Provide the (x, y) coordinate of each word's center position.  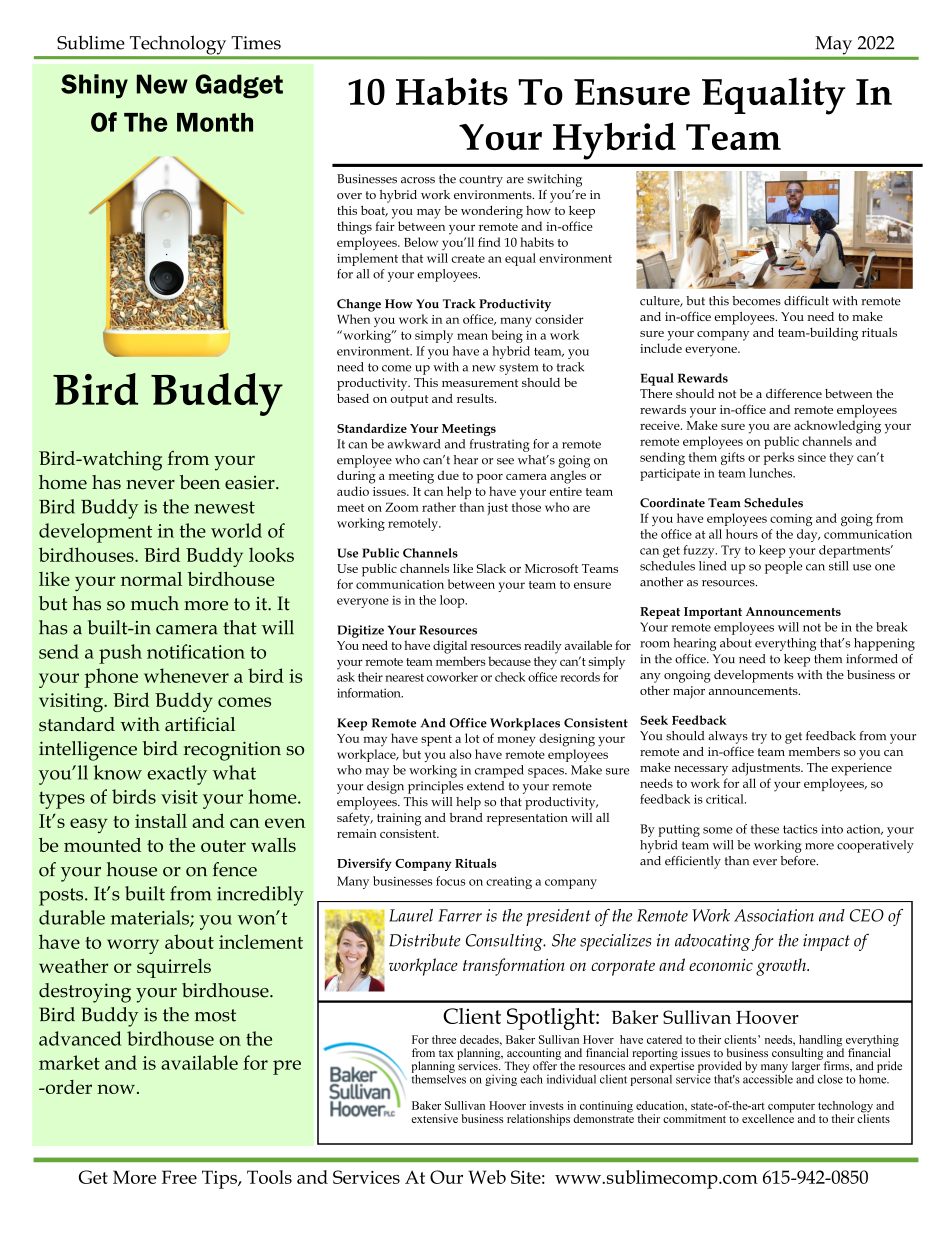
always (728, 737)
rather (439, 507)
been (200, 482)
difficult (806, 301)
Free (179, 1177)
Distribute (425, 940)
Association (774, 915)
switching (554, 180)
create (468, 259)
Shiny (94, 86)
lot (472, 738)
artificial (200, 724)
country (481, 181)
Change (359, 305)
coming (791, 520)
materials (151, 918)
